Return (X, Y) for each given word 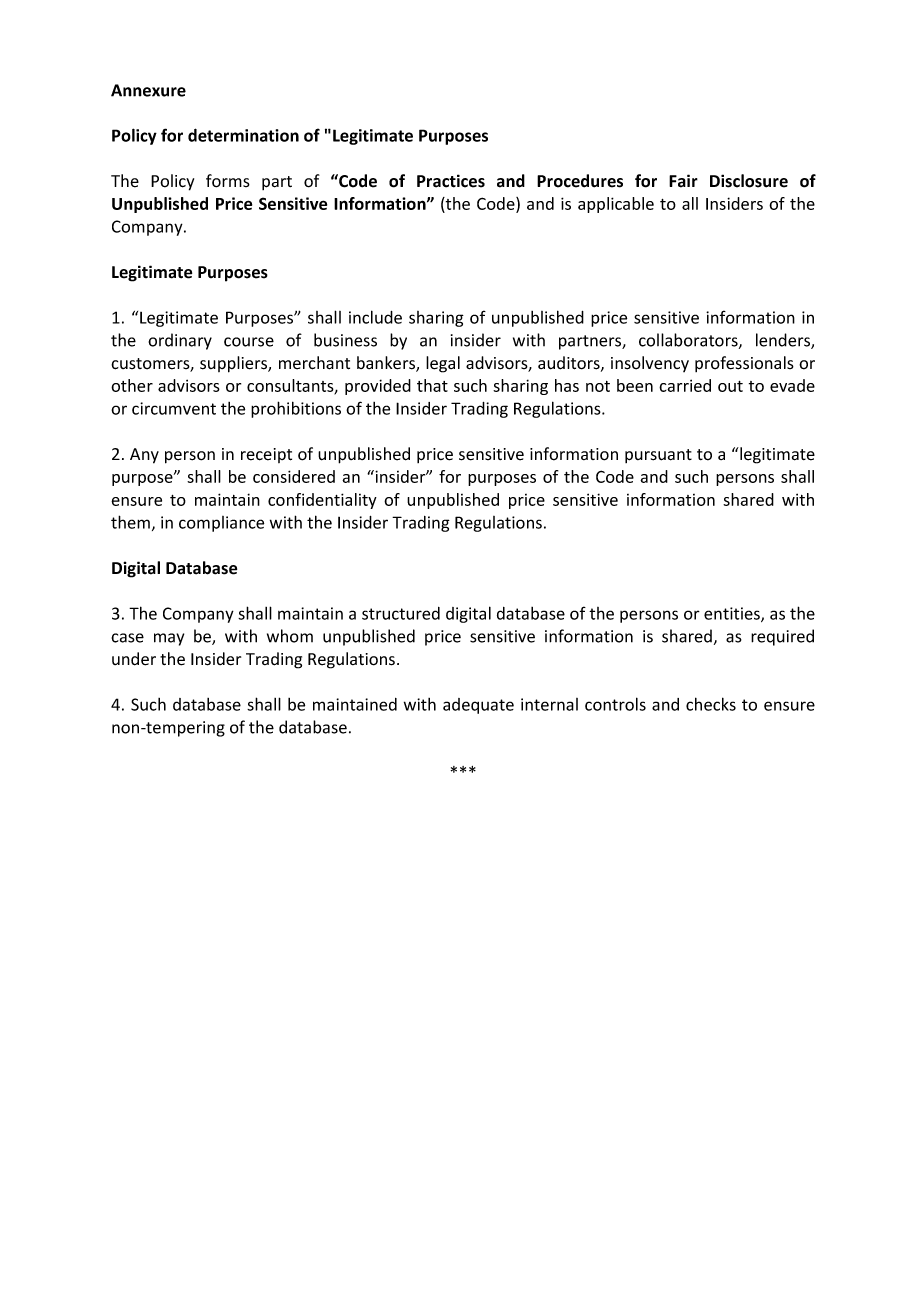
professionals (744, 364)
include (375, 317)
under (134, 659)
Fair (683, 181)
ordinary (180, 341)
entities (733, 614)
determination (243, 135)
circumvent (174, 408)
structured (401, 613)
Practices (451, 181)
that (432, 385)
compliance (221, 524)
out (730, 386)
